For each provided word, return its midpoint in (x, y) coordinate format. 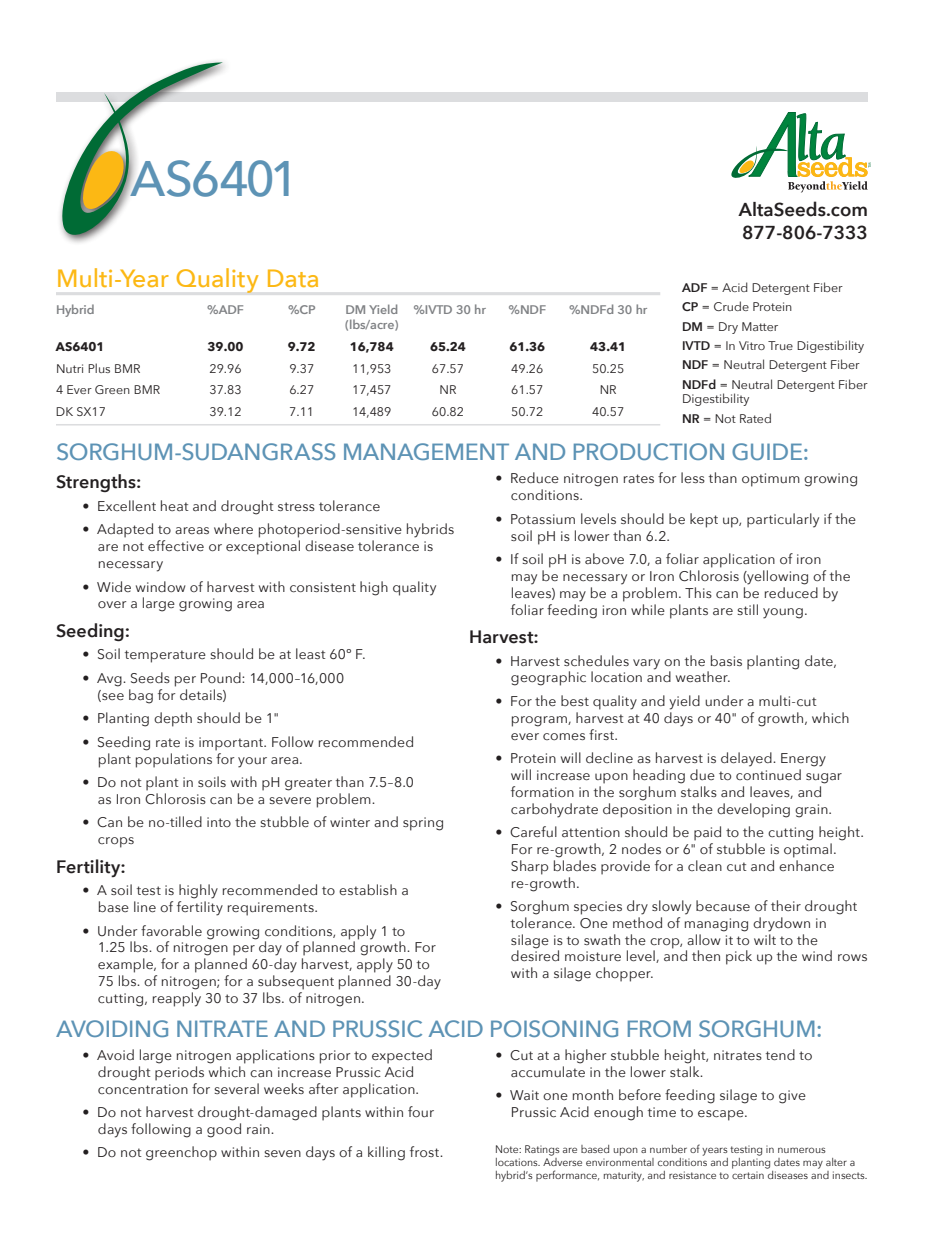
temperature (165, 656)
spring (423, 824)
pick (739, 957)
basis (726, 660)
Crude (731, 306)
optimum (771, 480)
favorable (171, 931)
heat (175, 505)
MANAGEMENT (426, 451)
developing (753, 810)
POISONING (554, 1028)
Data (293, 278)
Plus (99, 368)
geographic (548, 678)
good (224, 1130)
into (219, 822)
